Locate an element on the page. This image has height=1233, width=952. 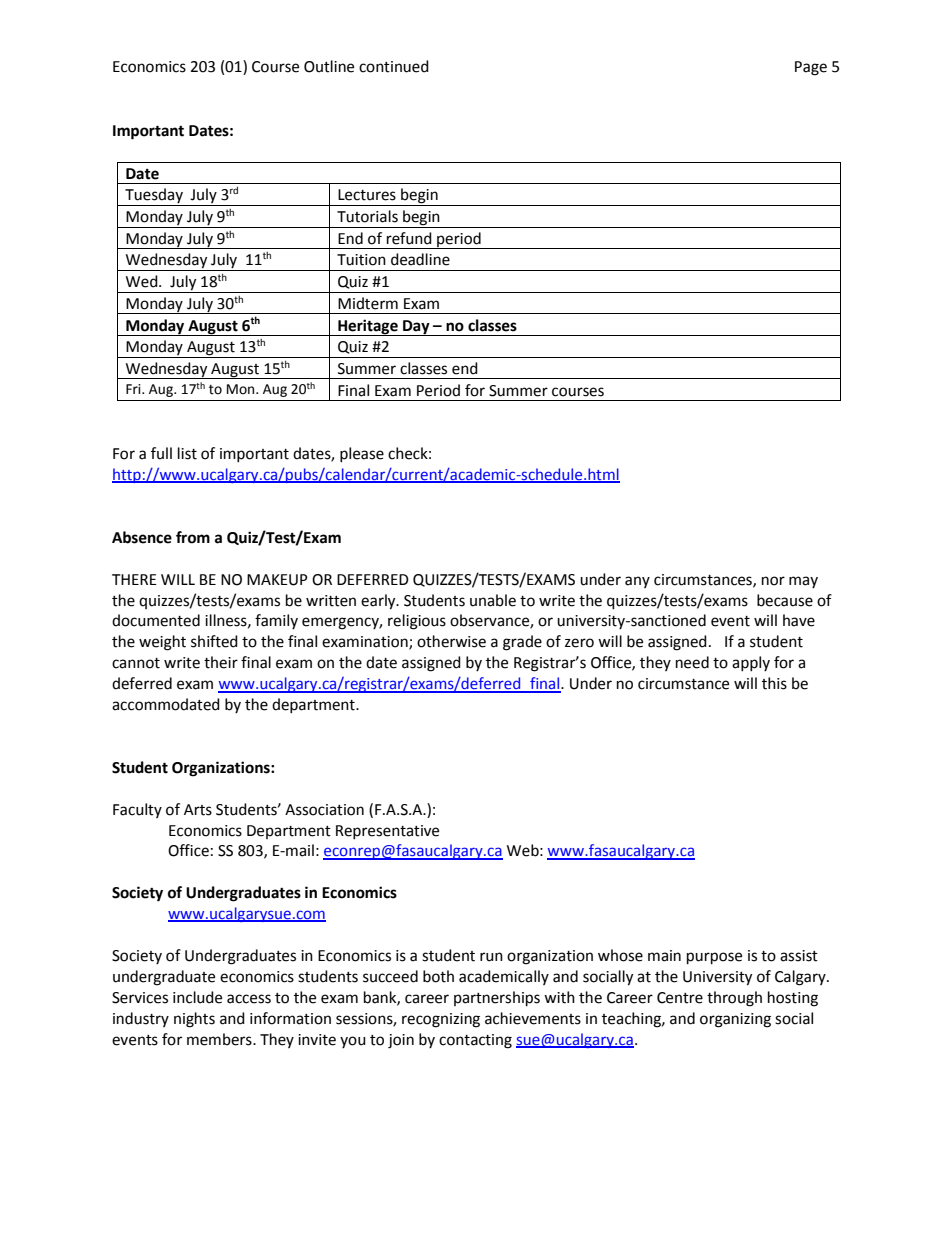
deadline is located at coordinates (420, 259).
